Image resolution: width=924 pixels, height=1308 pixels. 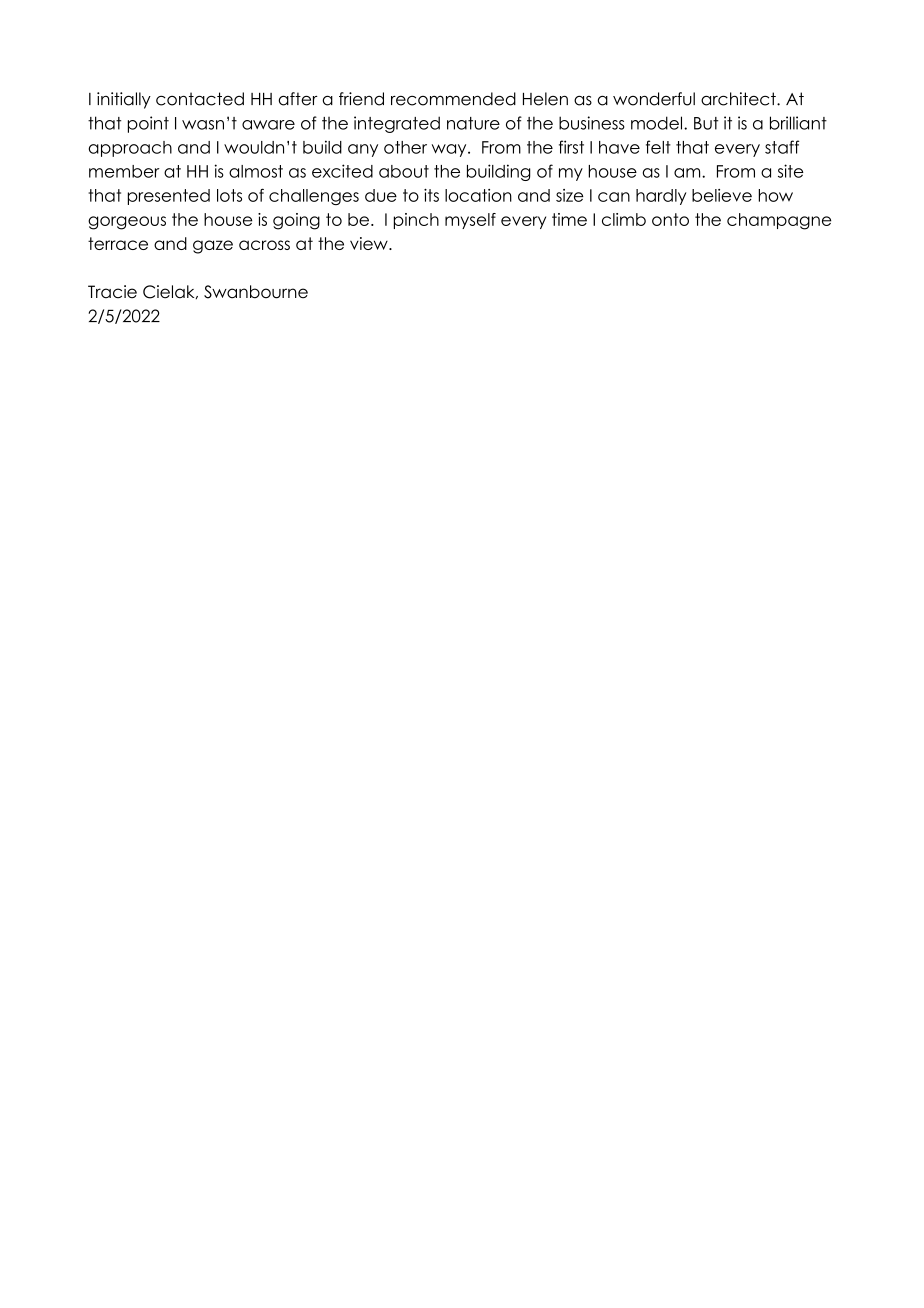 I want to click on other, so click(x=405, y=147).
